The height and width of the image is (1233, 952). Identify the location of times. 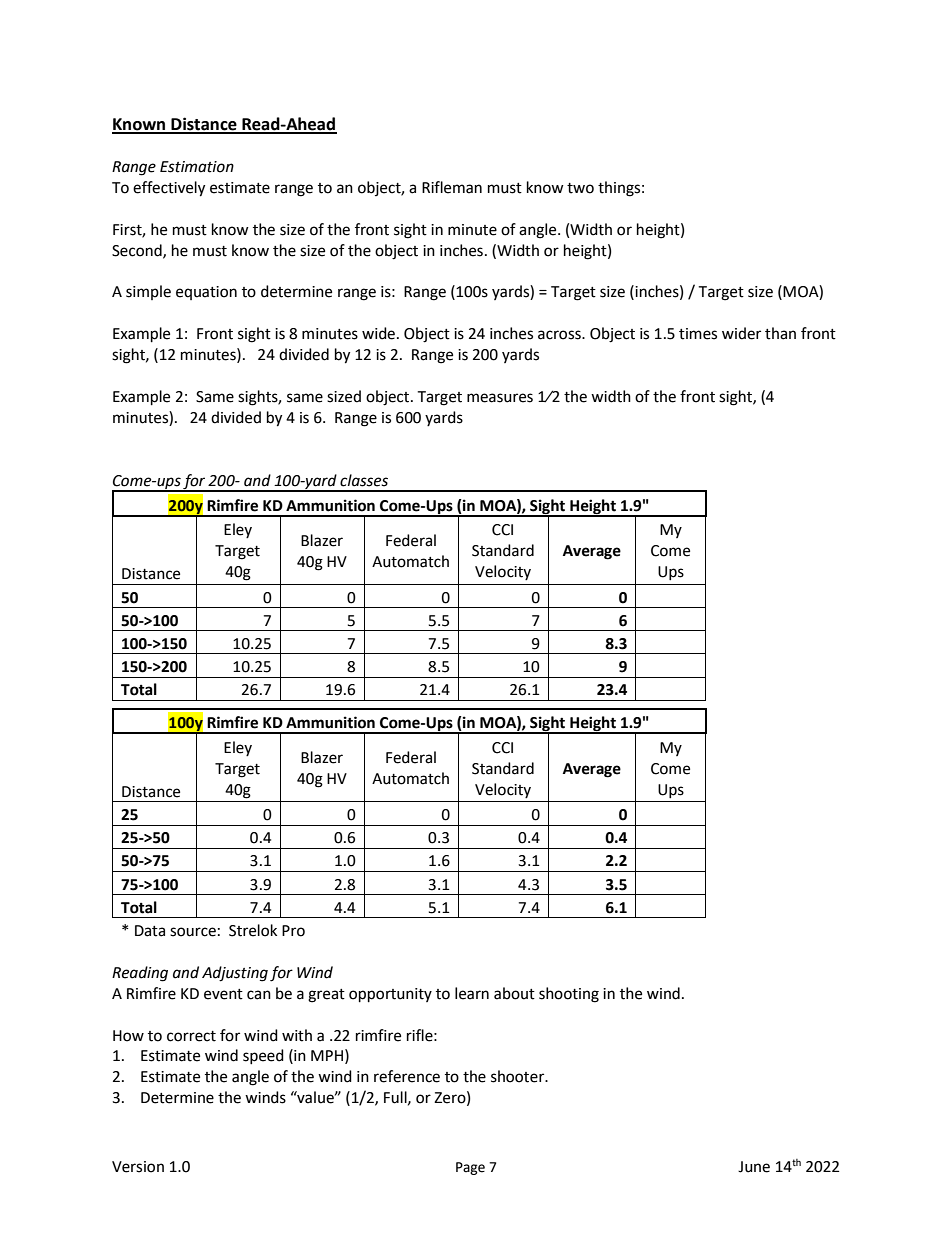
(698, 334).
